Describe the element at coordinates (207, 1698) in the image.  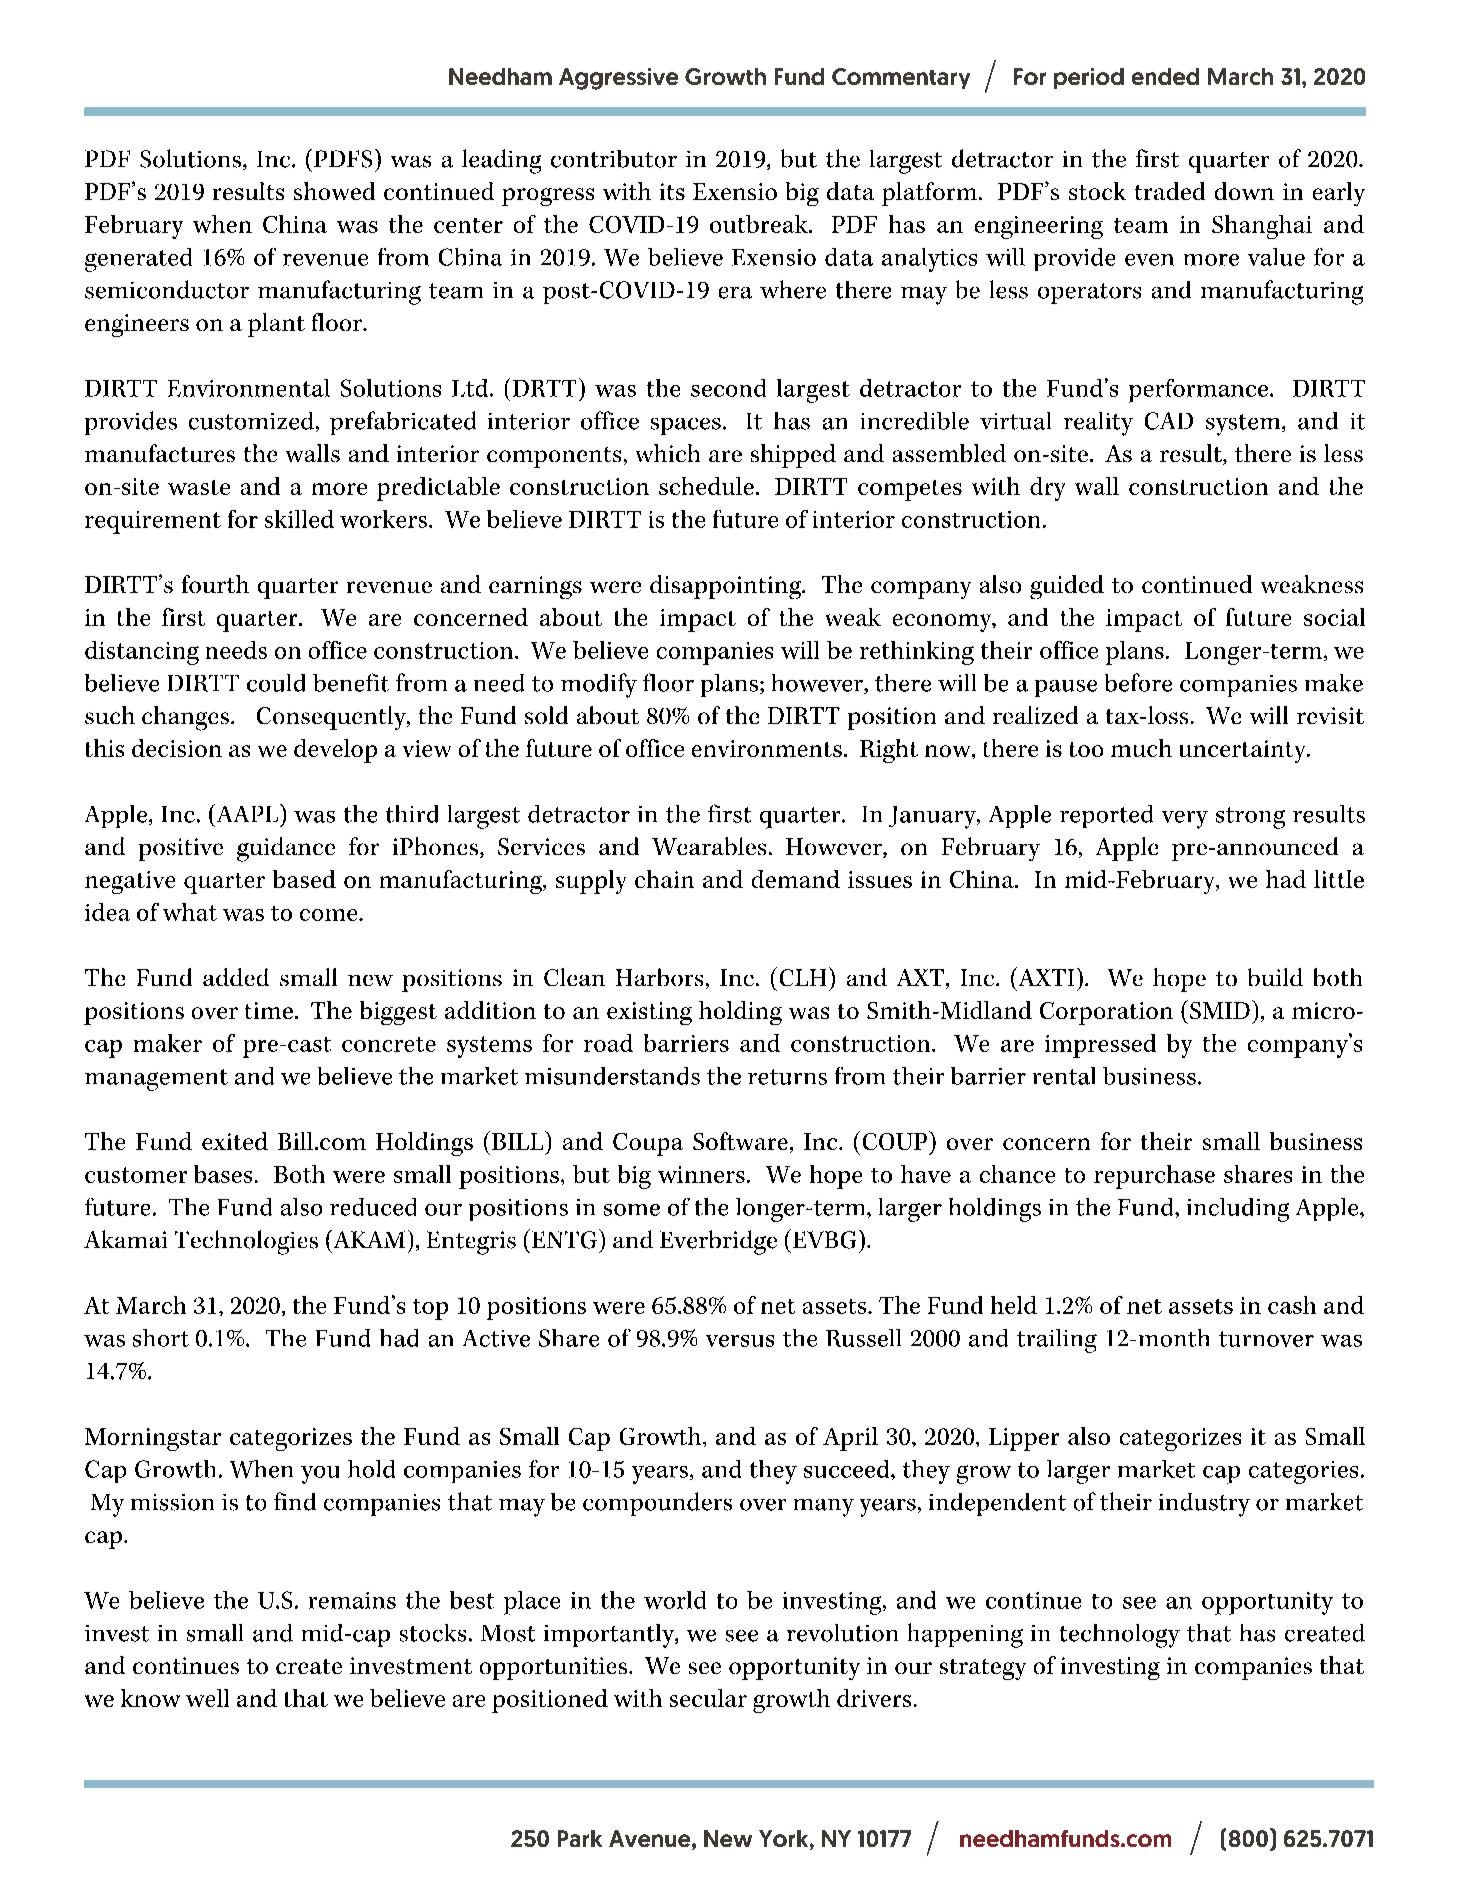
I see `well` at that location.
